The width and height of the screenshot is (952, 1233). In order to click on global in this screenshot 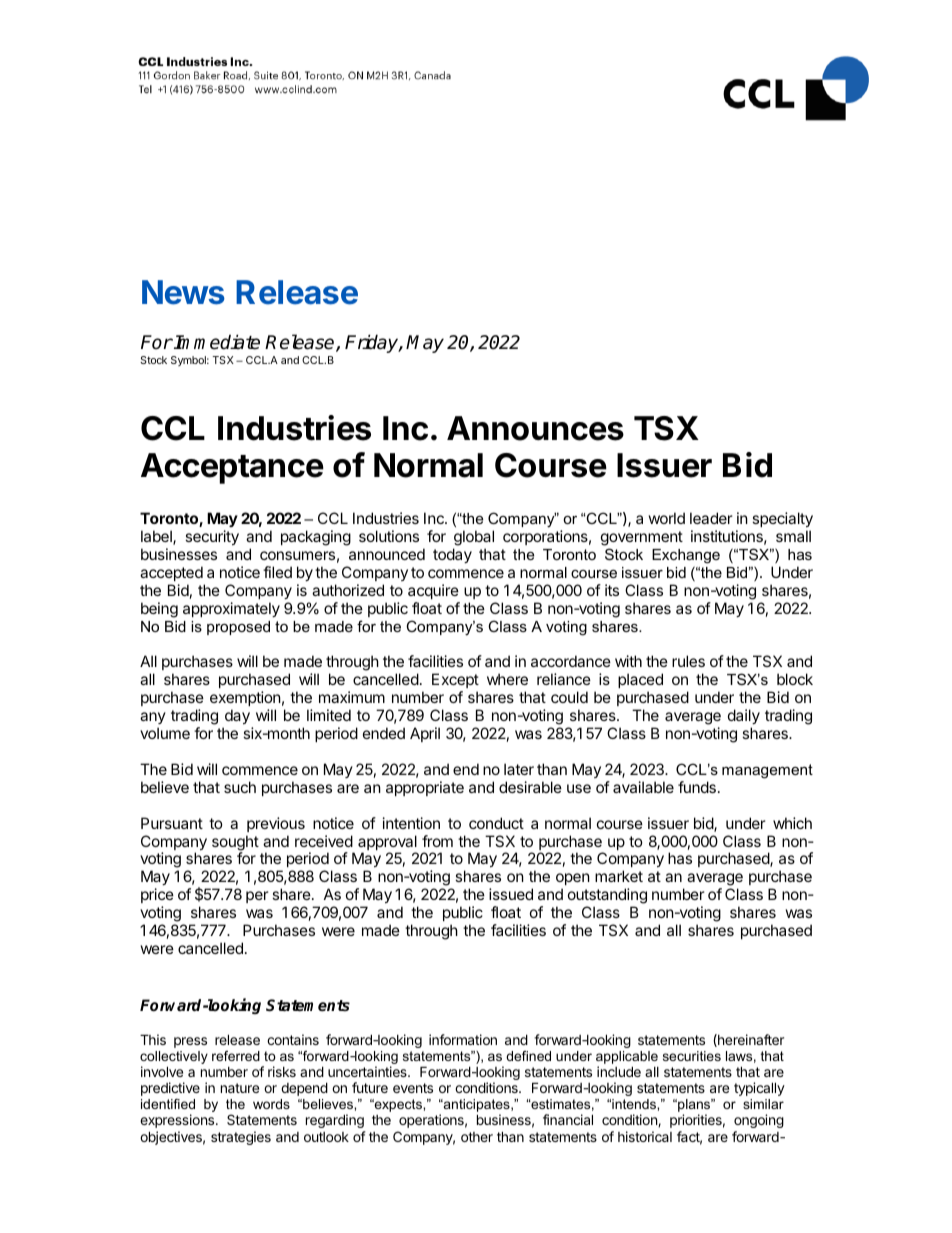, I will do `click(474, 538)`.
